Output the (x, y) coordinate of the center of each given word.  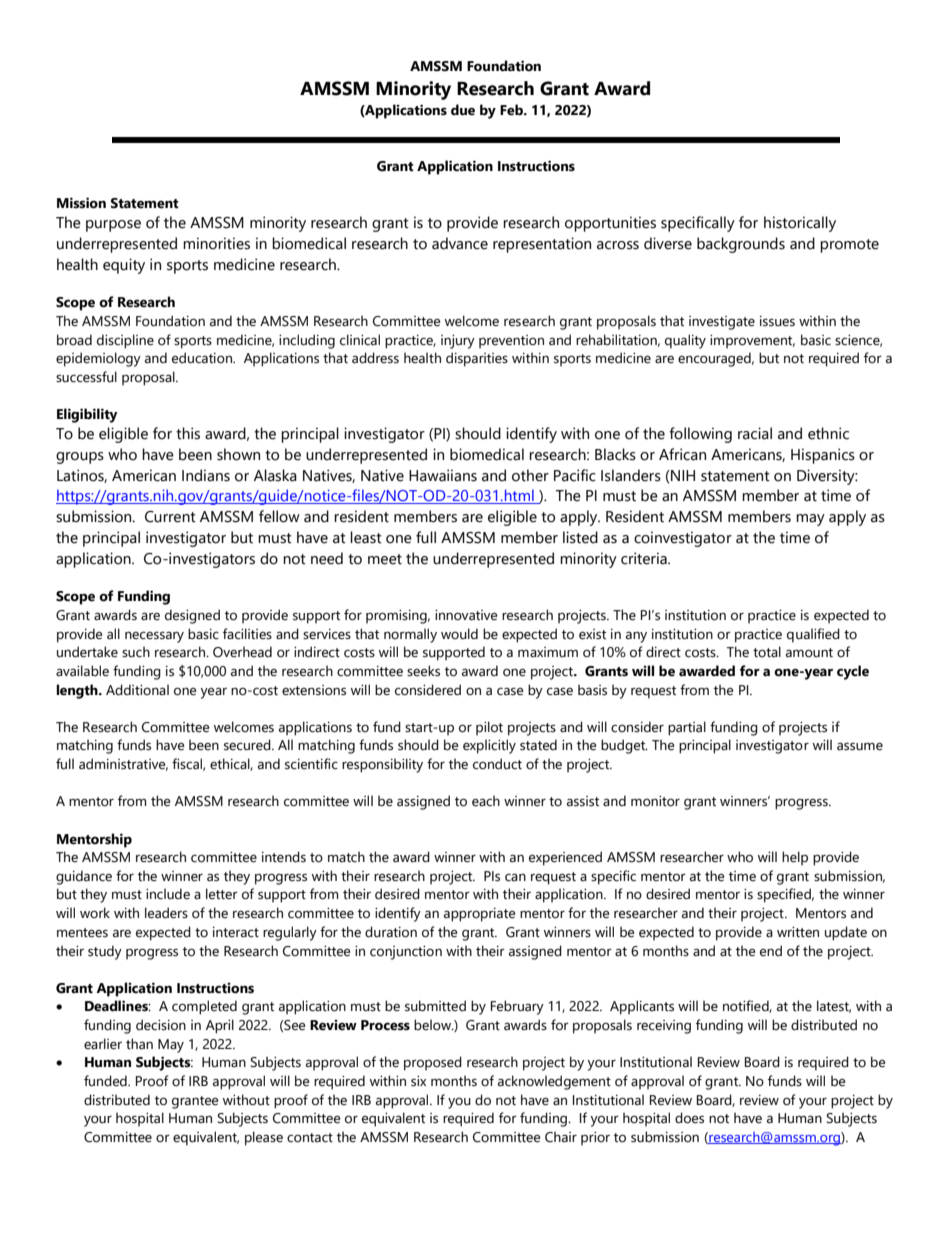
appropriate (479, 915)
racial (755, 433)
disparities (477, 359)
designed (192, 616)
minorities (216, 243)
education (203, 358)
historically (800, 224)
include (168, 894)
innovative (466, 615)
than (139, 1044)
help (795, 858)
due (463, 110)
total (767, 652)
